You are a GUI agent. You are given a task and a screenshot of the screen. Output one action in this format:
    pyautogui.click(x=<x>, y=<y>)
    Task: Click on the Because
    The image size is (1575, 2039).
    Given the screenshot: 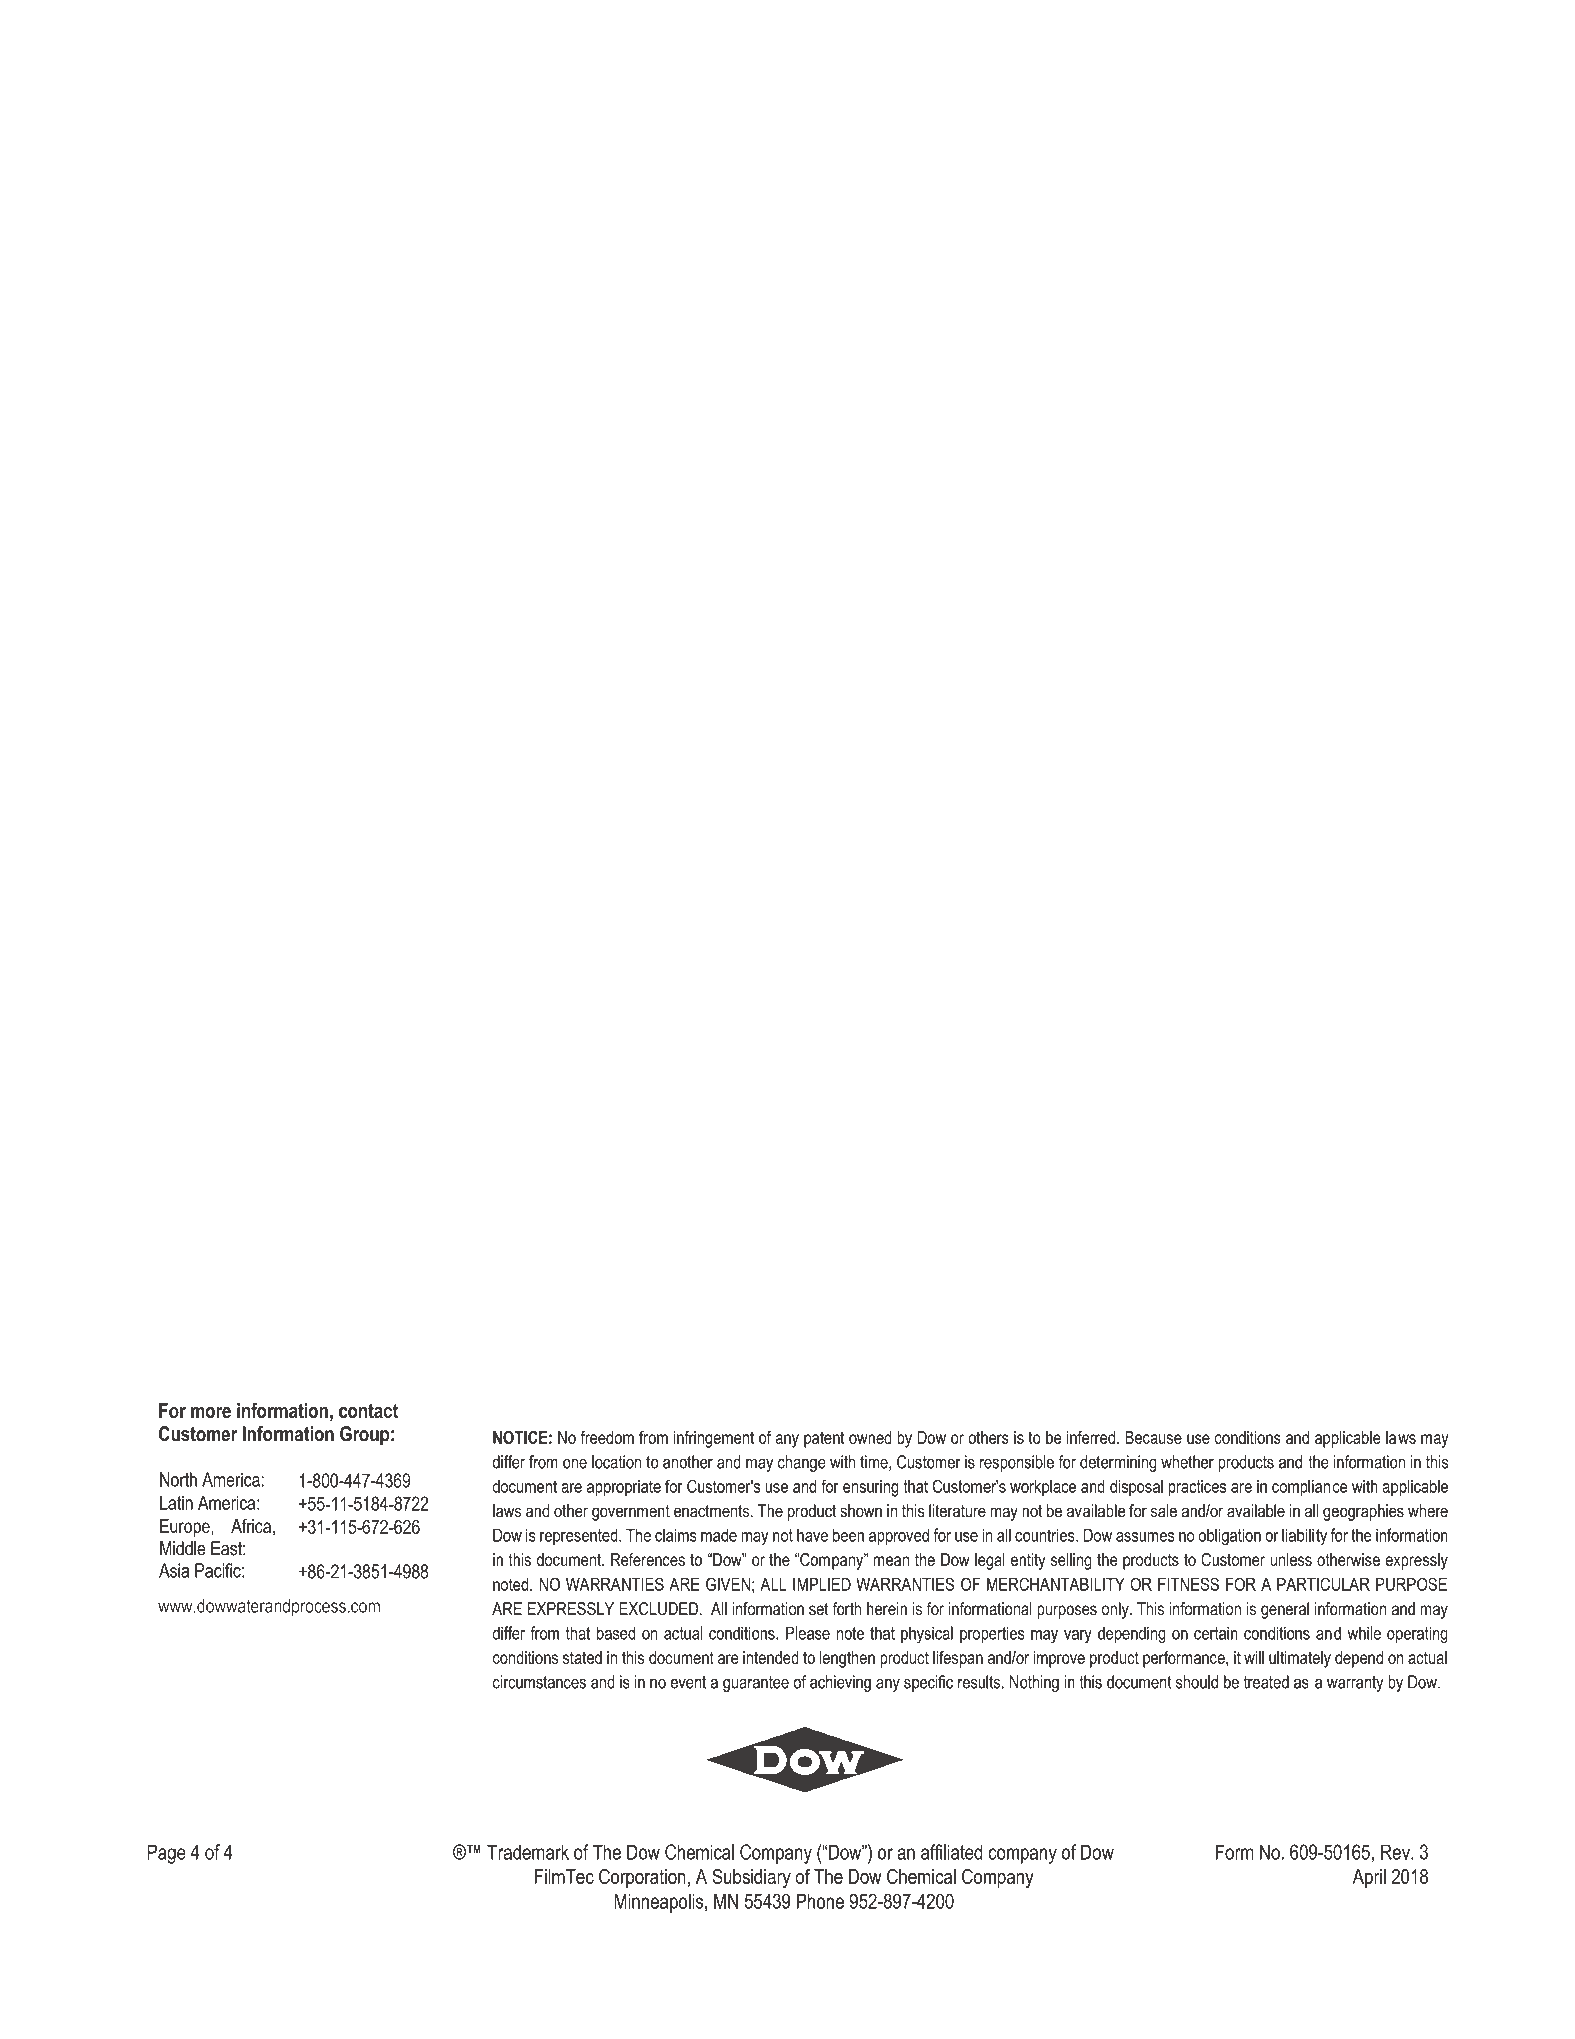 What is the action you would take?
    pyautogui.click(x=1153, y=1437)
